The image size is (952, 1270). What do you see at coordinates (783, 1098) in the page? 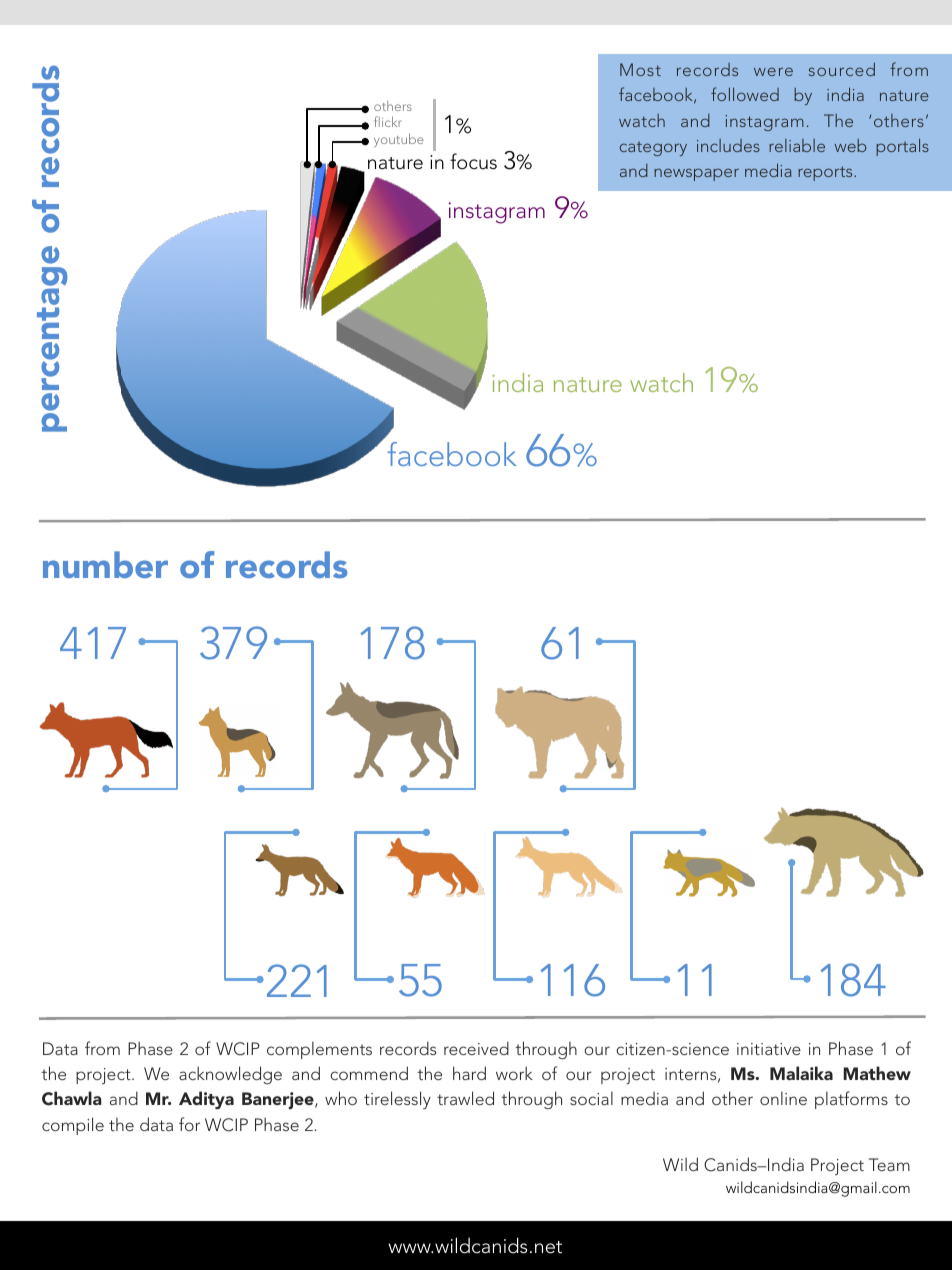
I see `online` at bounding box center [783, 1098].
